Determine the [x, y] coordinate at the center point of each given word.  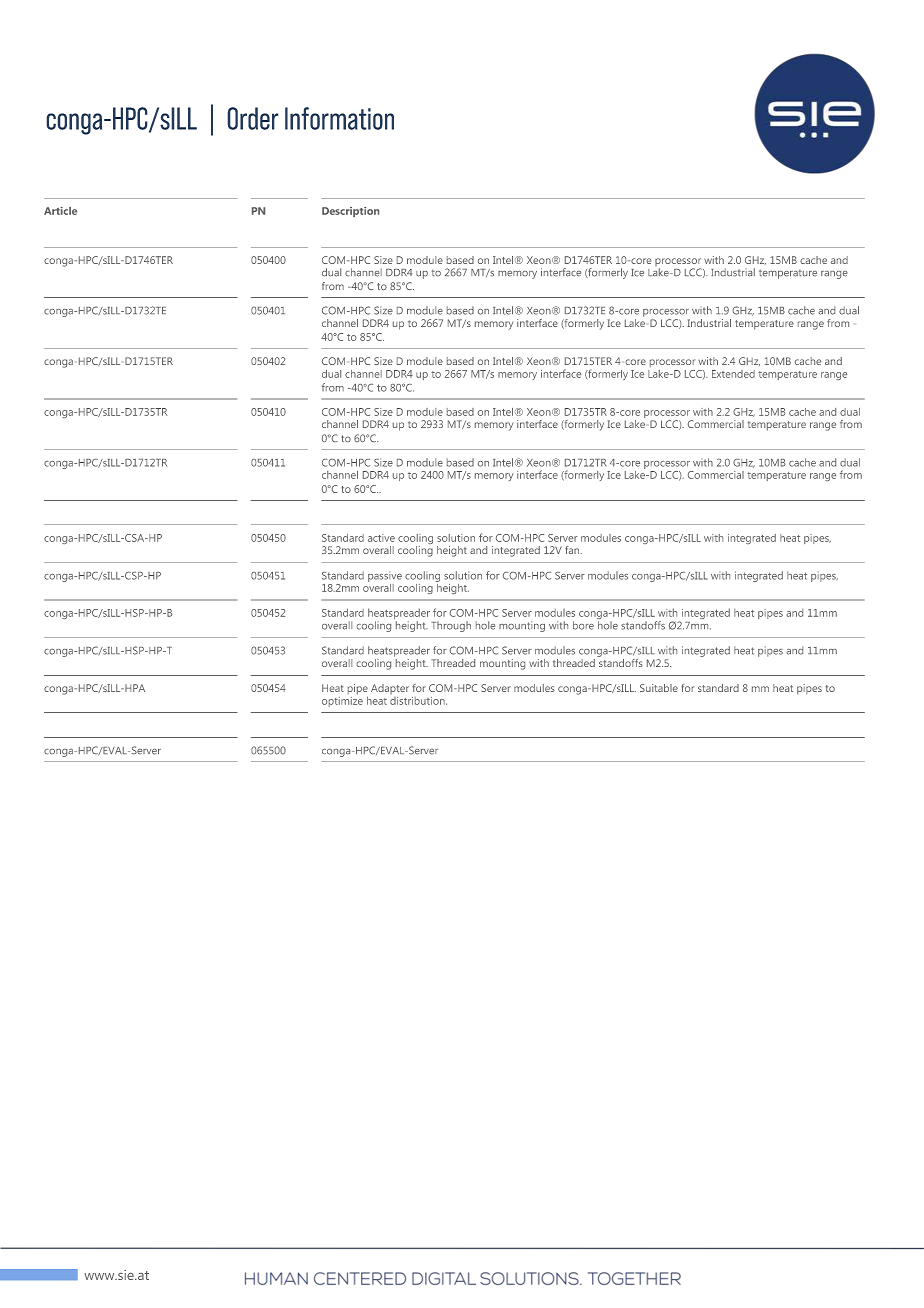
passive [385, 576]
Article [60, 211]
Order [253, 118]
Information [339, 118]
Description [350, 212]
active [381, 538]
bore [583, 625]
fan [573, 550]
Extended [733, 374]
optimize [342, 700]
